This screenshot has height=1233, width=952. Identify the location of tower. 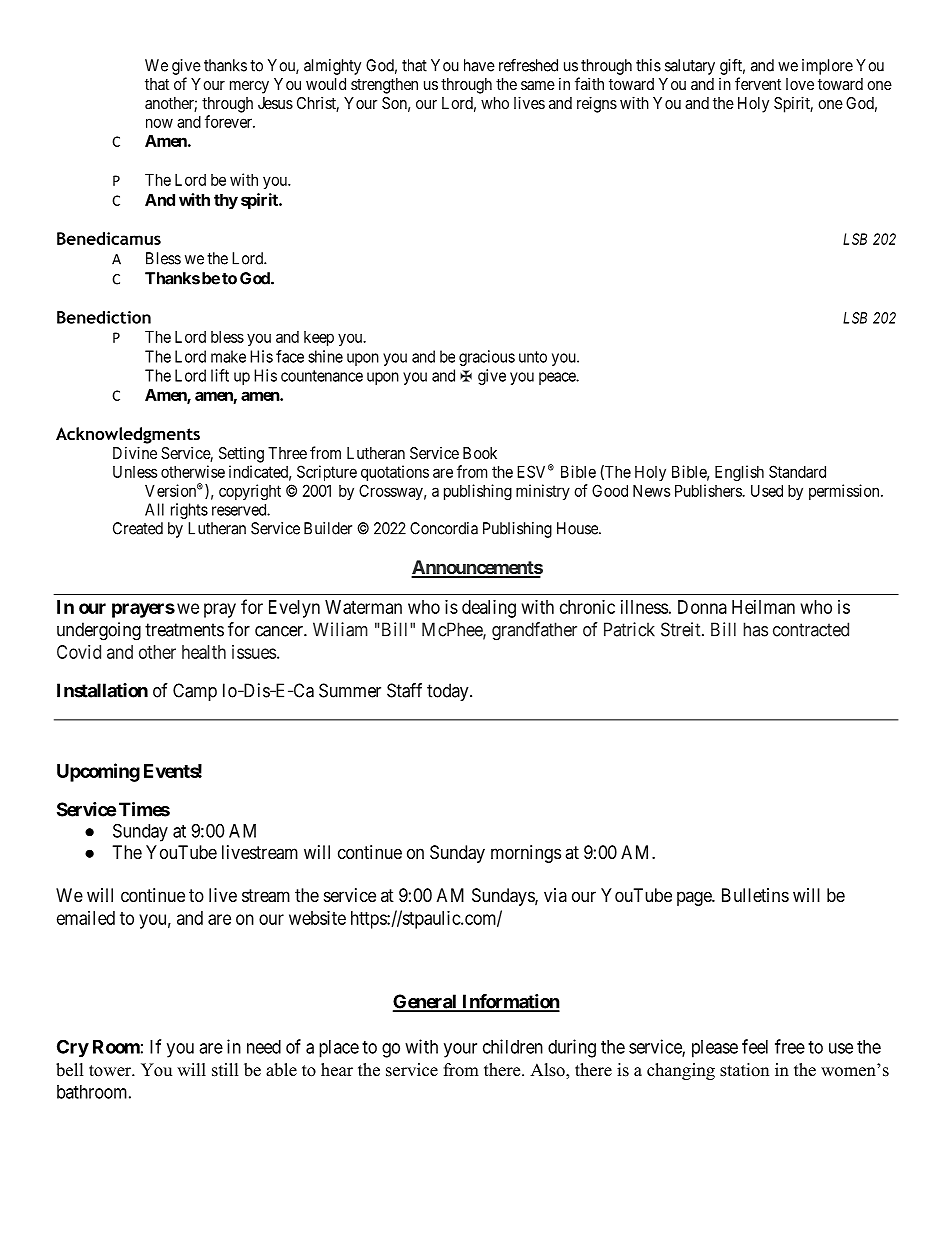
(111, 1071).
